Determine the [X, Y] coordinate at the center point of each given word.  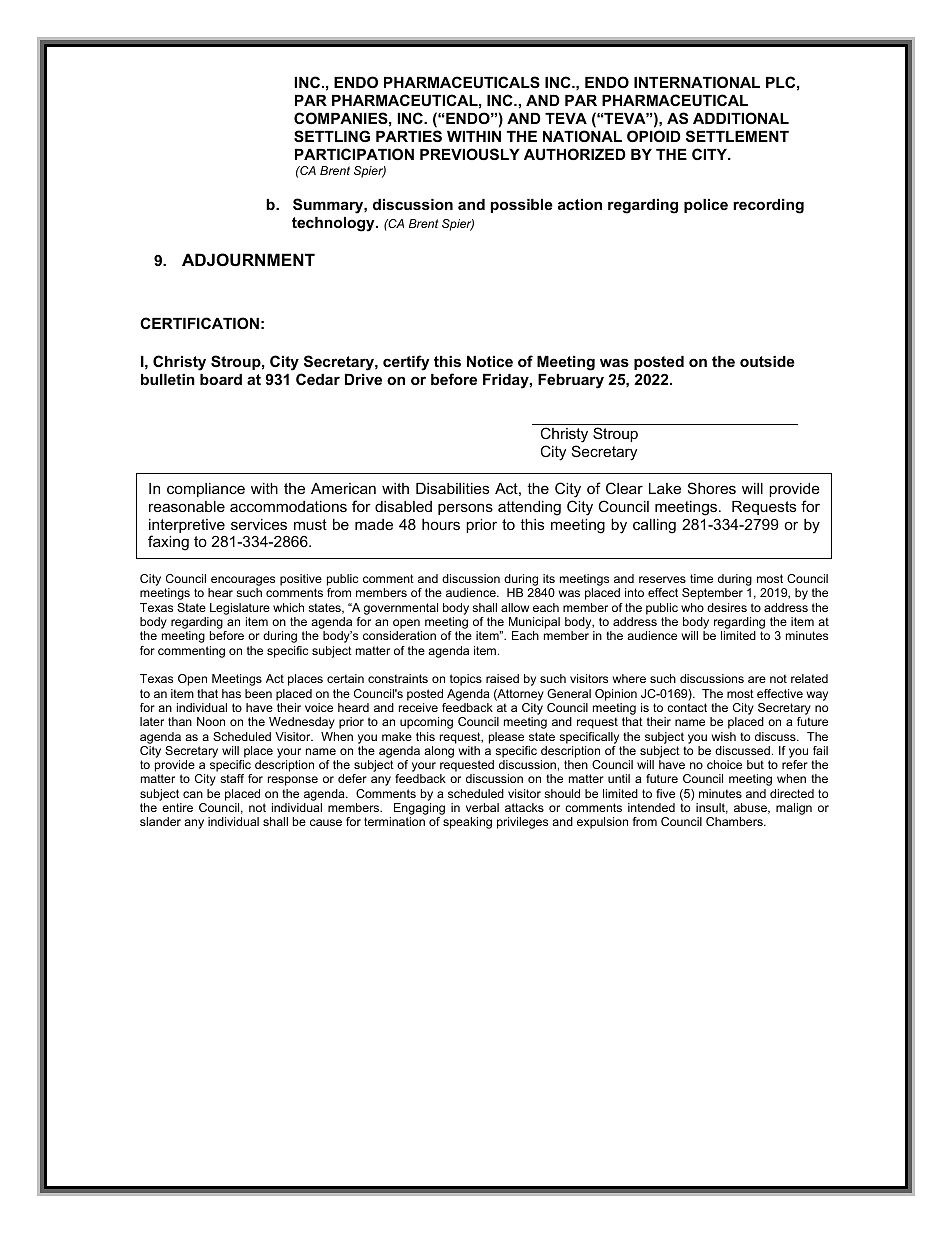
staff [232, 778]
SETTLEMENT [737, 136]
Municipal [534, 623]
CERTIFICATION [199, 323]
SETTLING [332, 136]
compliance [206, 490]
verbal [482, 807]
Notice [490, 361]
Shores [712, 488]
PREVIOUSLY [470, 154]
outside [767, 361]
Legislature [240, 609]
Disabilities [452, 488]
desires [727, 607]
